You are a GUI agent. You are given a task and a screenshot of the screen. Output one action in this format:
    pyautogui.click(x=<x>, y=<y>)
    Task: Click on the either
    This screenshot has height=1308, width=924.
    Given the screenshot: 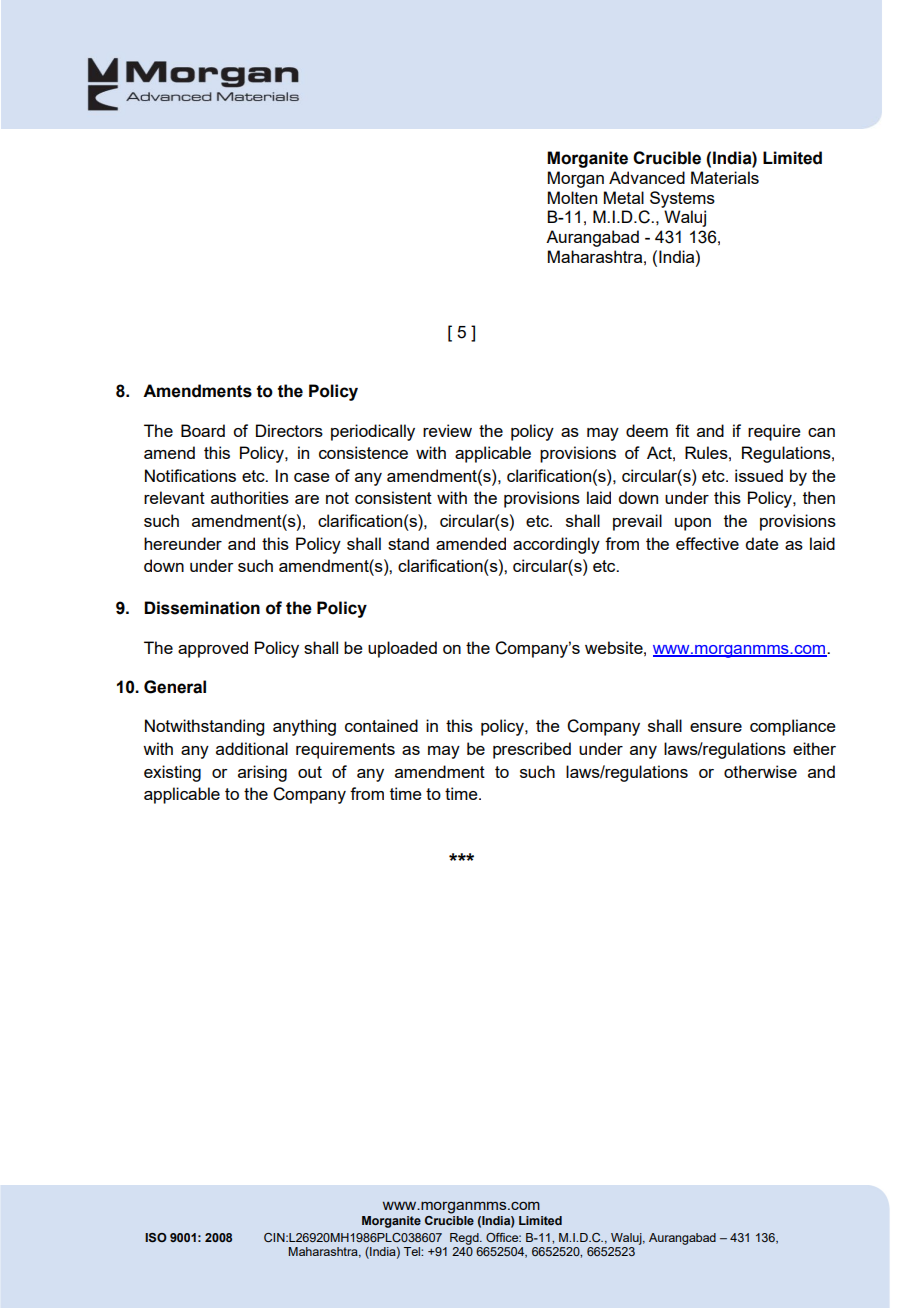 What is the action you would take?
    pyautogui.click(x=814, y=748)
